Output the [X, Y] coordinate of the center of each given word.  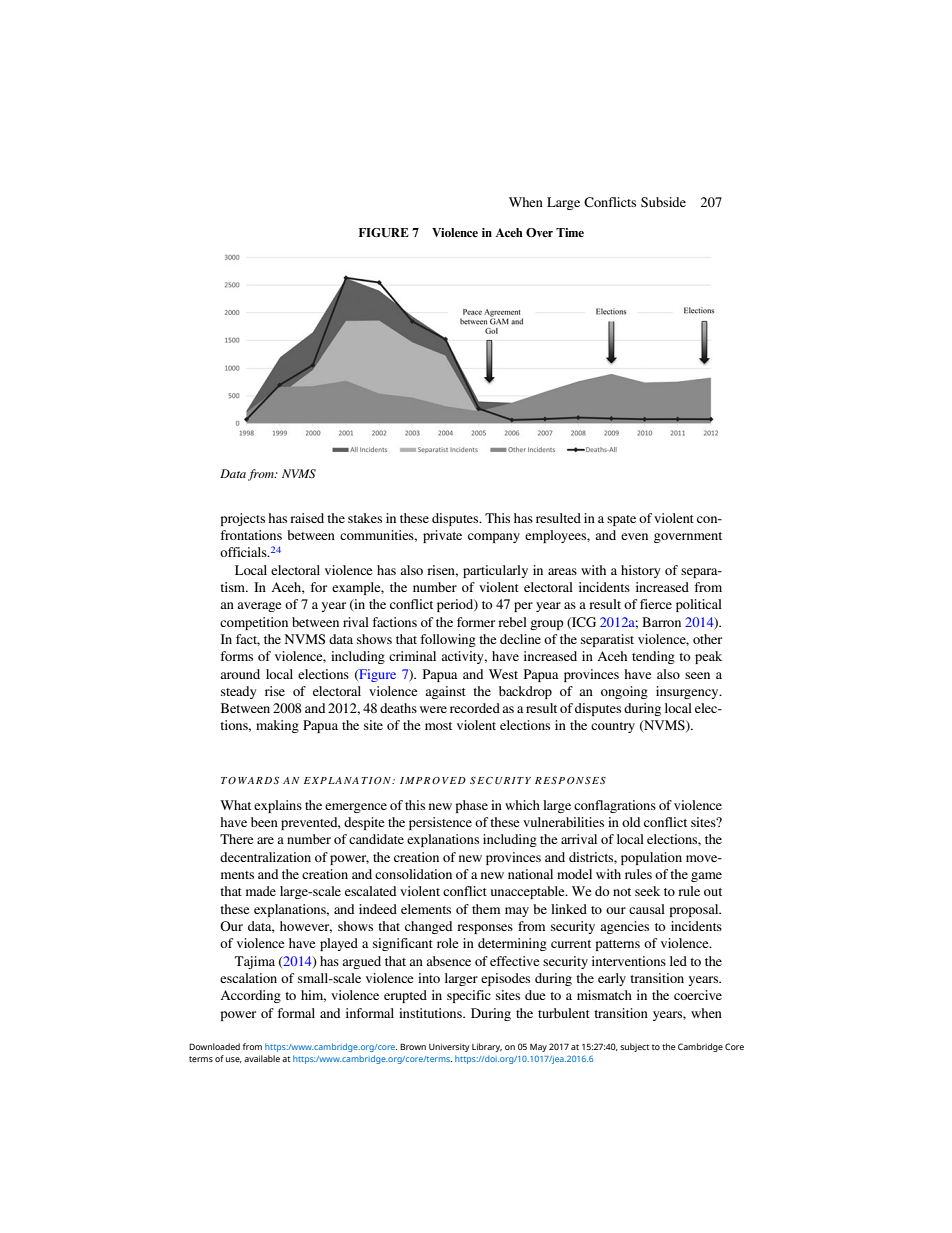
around [240, 674]
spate [621, 520]
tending [653, 657]
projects [242, 519]
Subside [663, 202]
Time [570, 232]
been [264, 822]
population [651, 858]
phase [471, 806]
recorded [475, 708]
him [313, 996]
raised [307, 518]
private [442, 536]
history [641, 571]
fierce [656, 604]
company [494, 538]
